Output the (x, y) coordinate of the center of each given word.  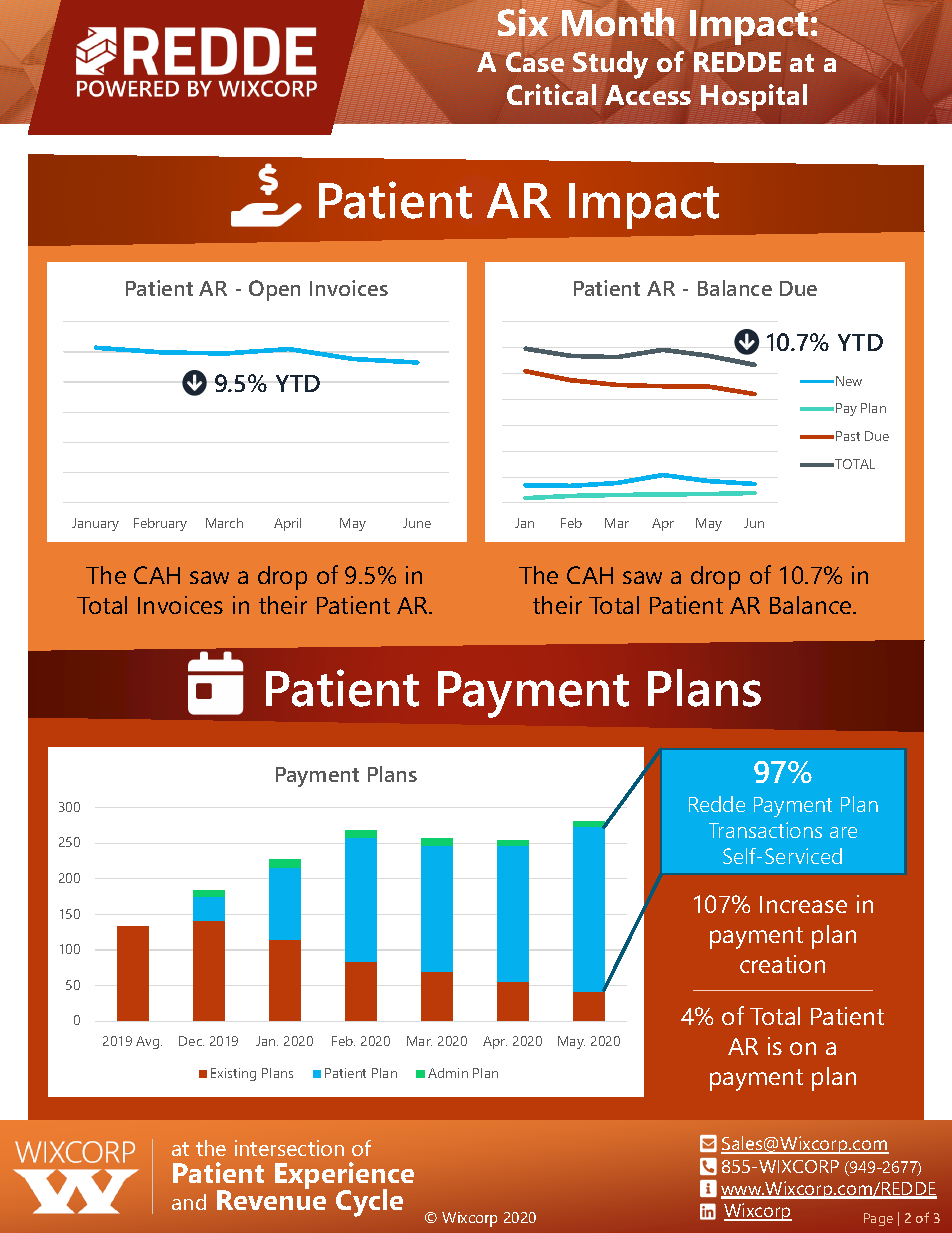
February (160, 524)
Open (274, 290)
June (417, 523)
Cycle (369, 1203)
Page (878, 1219)
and (189, 1202)
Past (848, 436)
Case (535, 62)
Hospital (754, 97)
